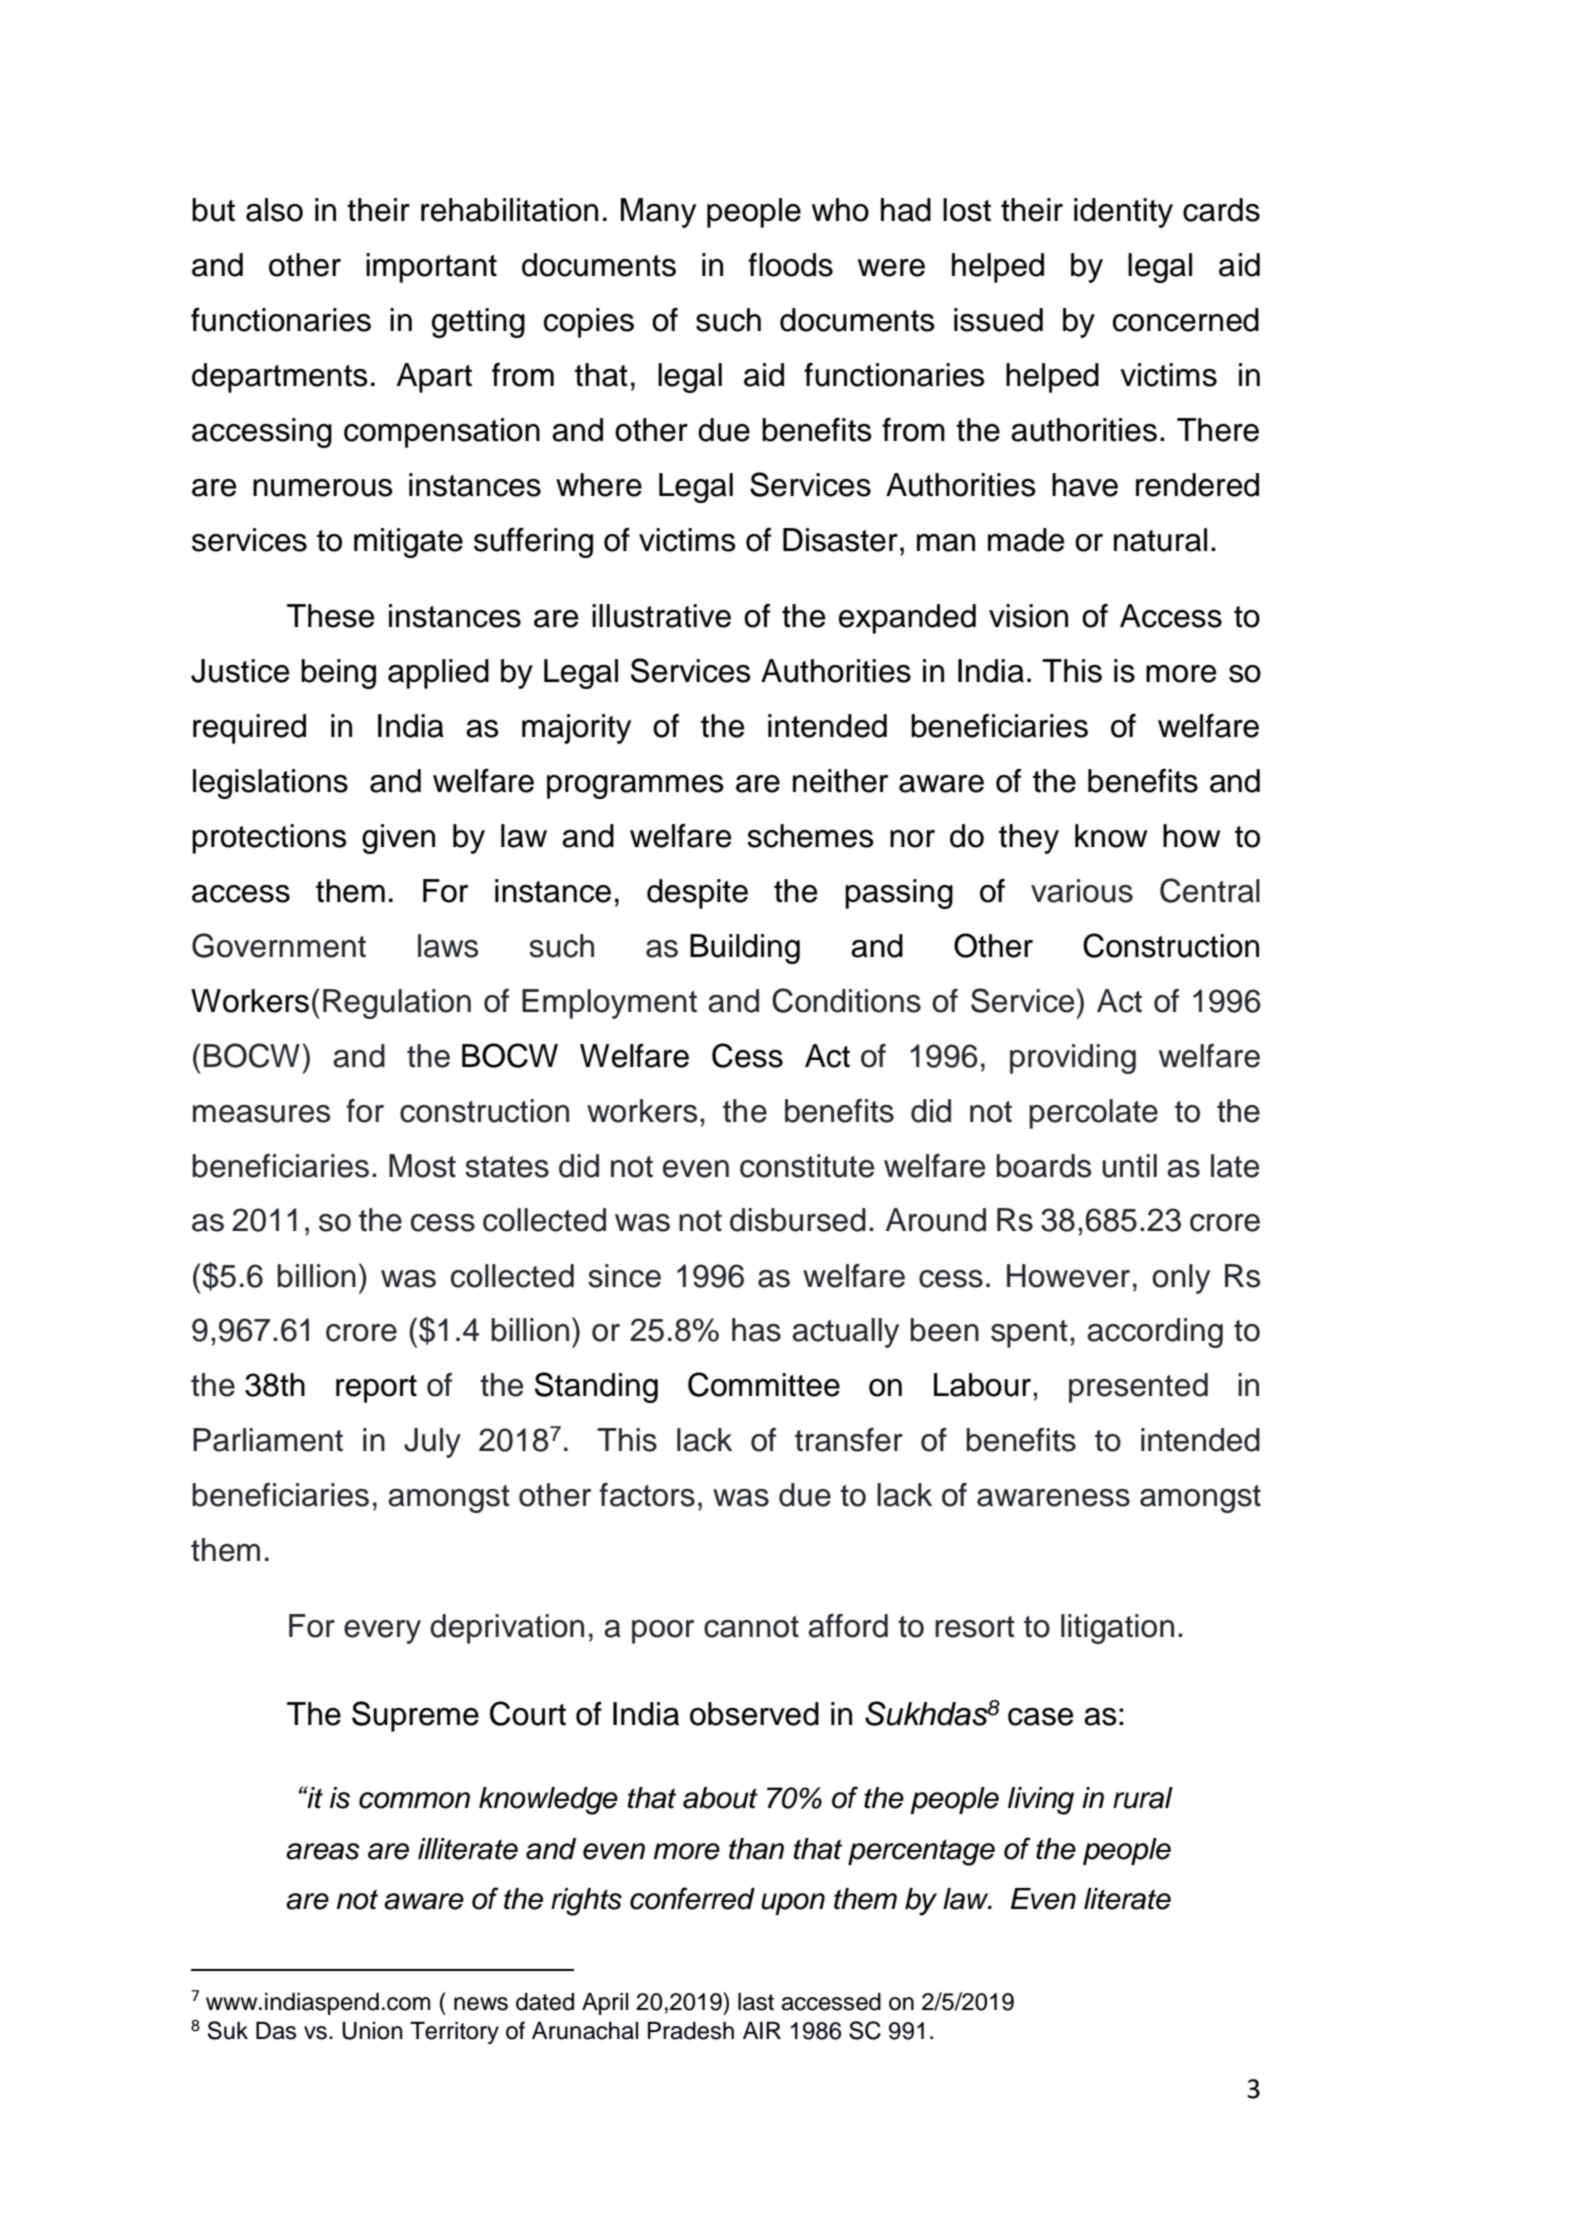 The width and height of the image is (1581, 2235). I want to click on being, so click(338, 674).
